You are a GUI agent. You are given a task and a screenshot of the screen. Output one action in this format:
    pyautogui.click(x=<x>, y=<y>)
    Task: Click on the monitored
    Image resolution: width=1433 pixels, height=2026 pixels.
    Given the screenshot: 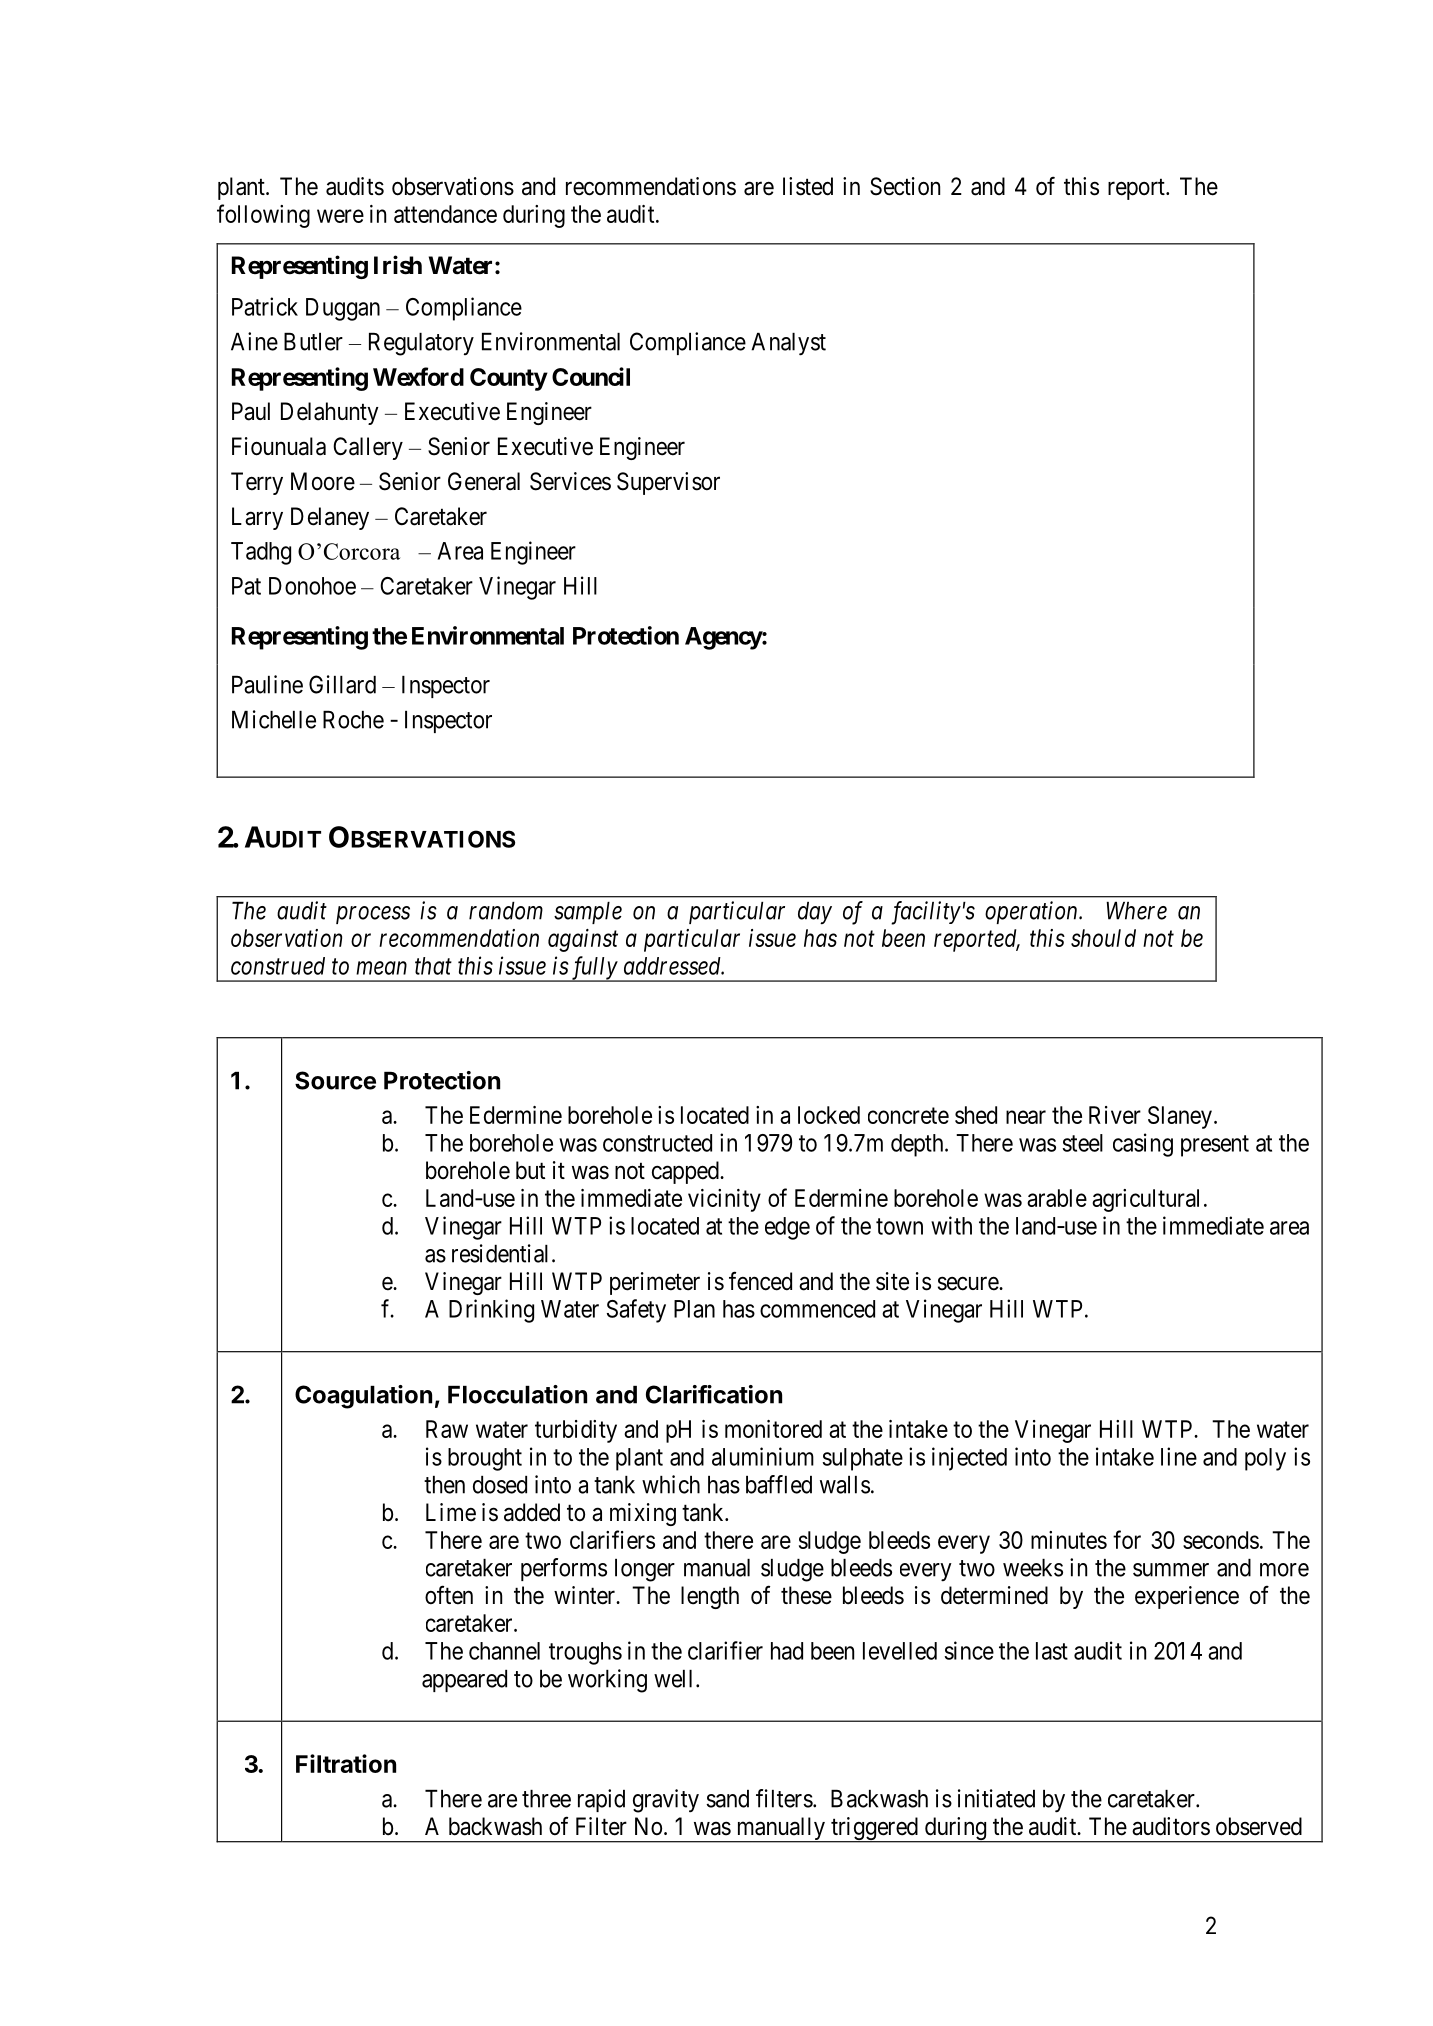 What is the action you would take?
    pyautogui.click(x=773, y=1429)
